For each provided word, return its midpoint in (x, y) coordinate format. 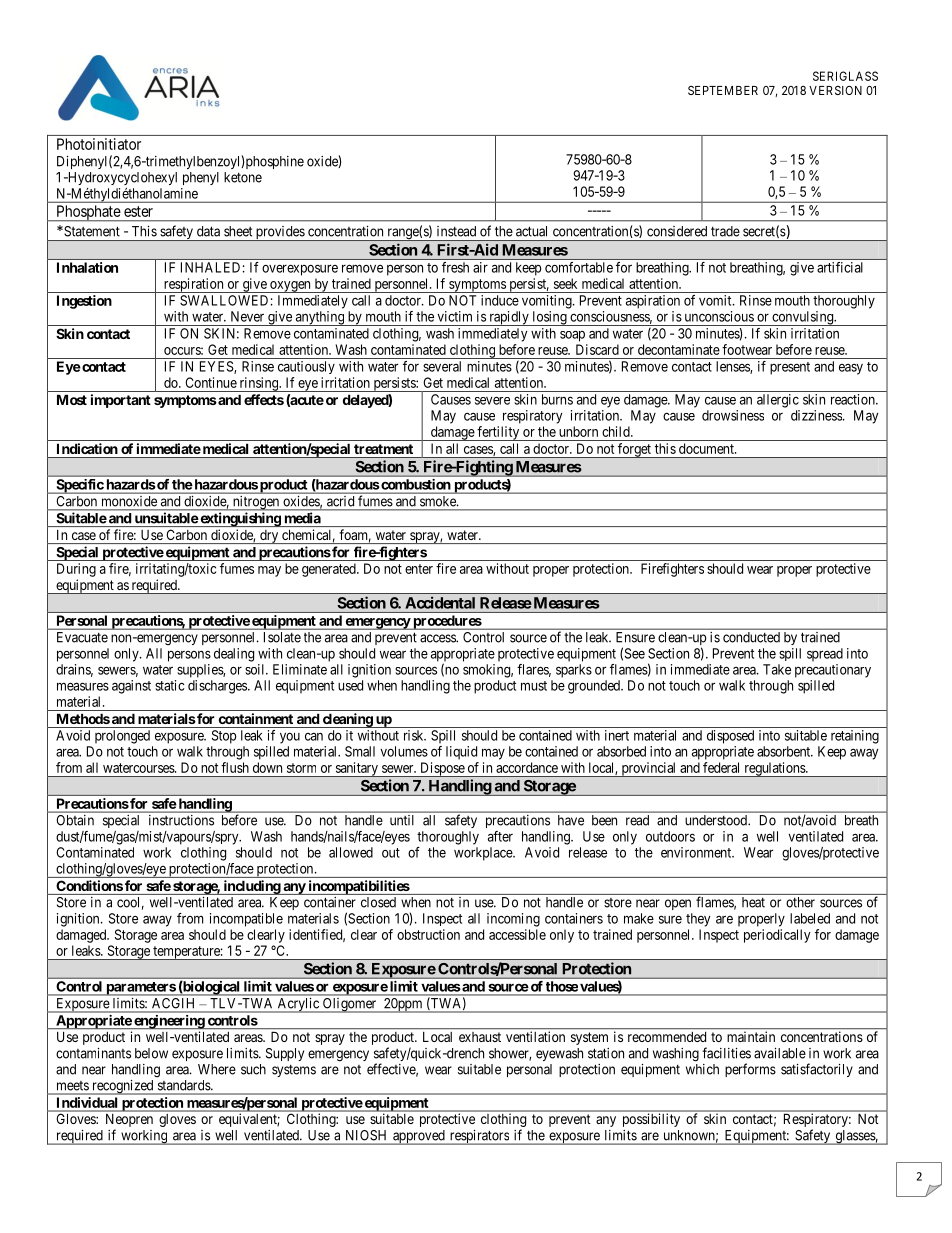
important (121, 401)
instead (456, 231)
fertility (498, 433)
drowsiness (733, 415)
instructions (181, 820)
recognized (123, 1087)
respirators (479, 1137)
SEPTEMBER (723, 90)
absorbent (785, 751)
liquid (461, 753)
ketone (243, 177)
